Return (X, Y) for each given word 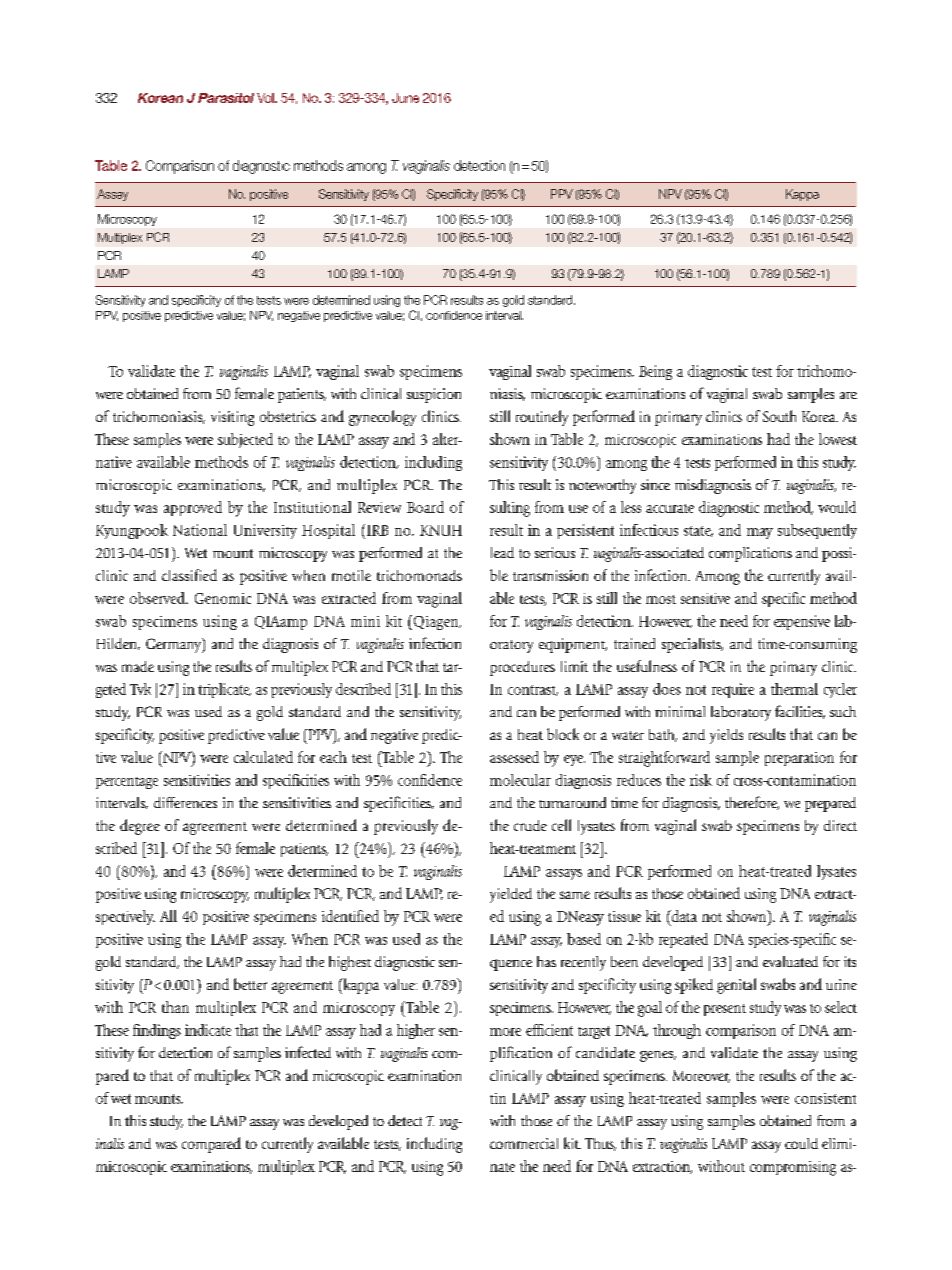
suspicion (434, 395)
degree (140, 827)
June (405, 98)
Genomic (223, 598)
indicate (208, 1030)
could (801, 1143)
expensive (802, 622)
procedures (522, 668)
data (683, 917)
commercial (524, 1143)
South (779, 416)
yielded (511, 895)
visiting (232, 418)
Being (655, 372)
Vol (266, 98)
